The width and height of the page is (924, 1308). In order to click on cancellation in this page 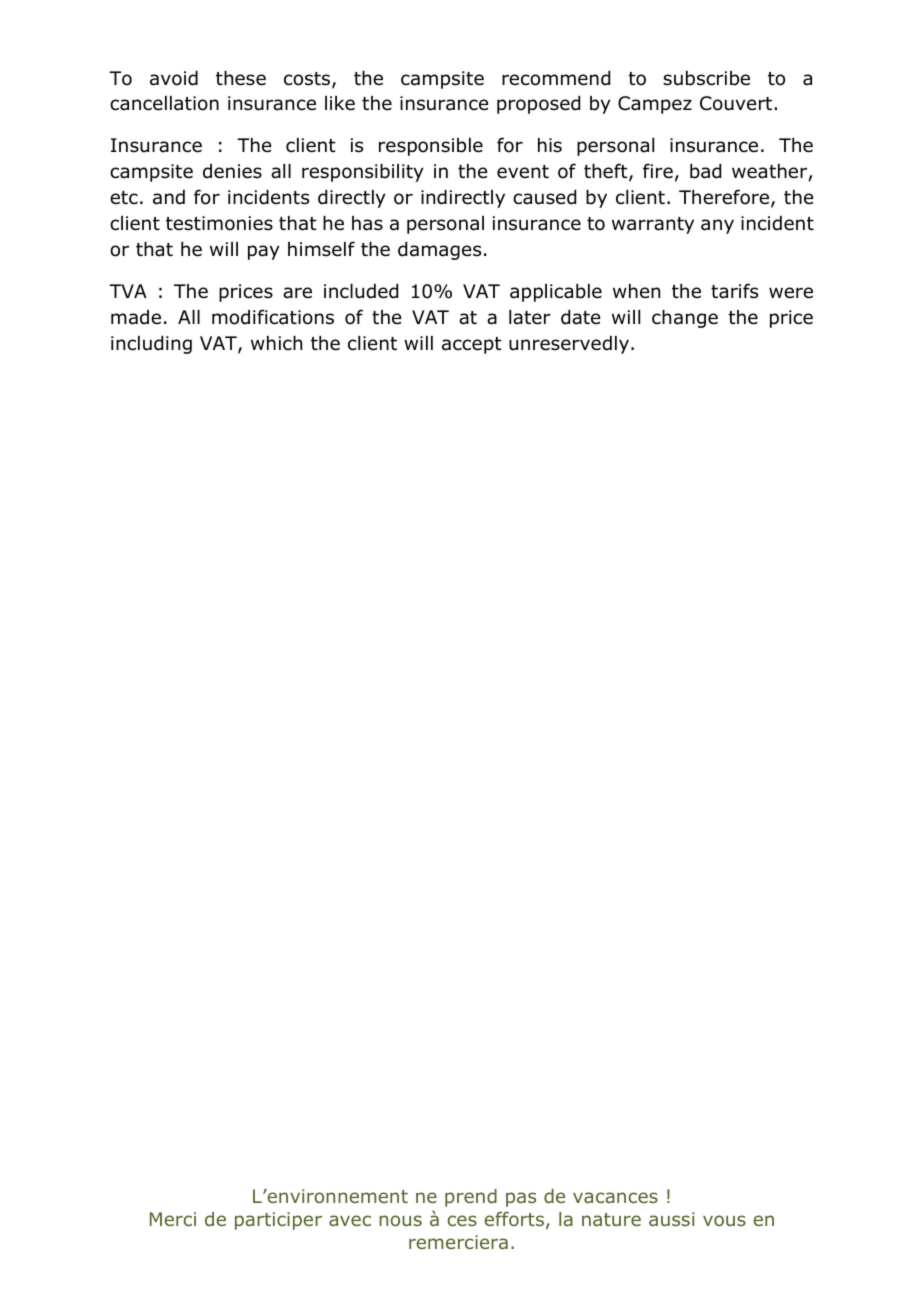, I will do `click(164, 103)`.
